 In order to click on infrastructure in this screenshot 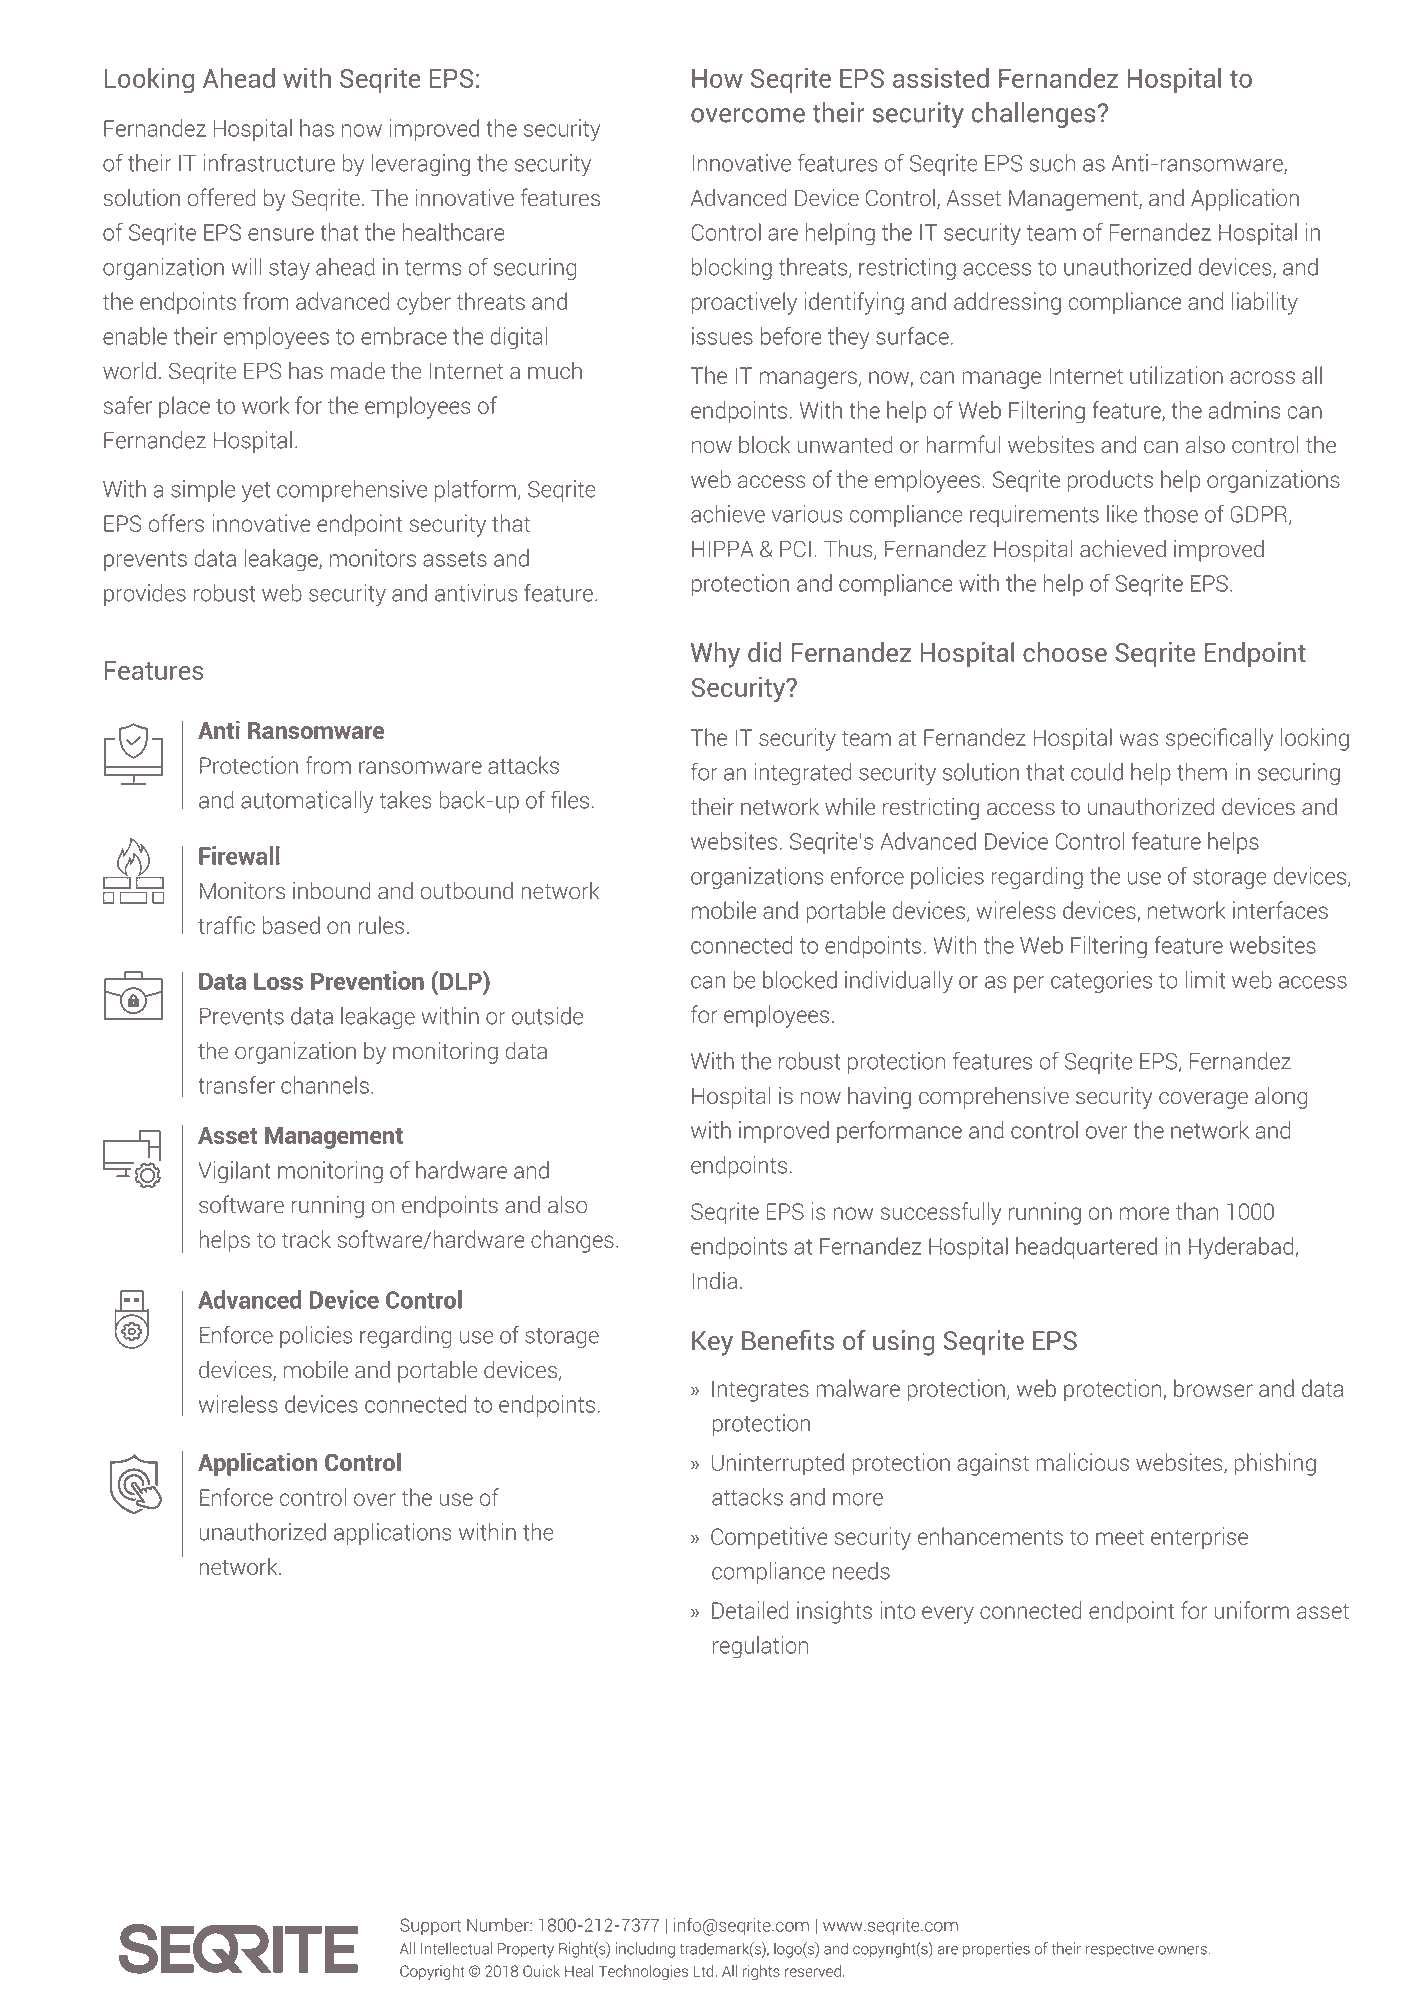, I will do `click(269, 162)`.
